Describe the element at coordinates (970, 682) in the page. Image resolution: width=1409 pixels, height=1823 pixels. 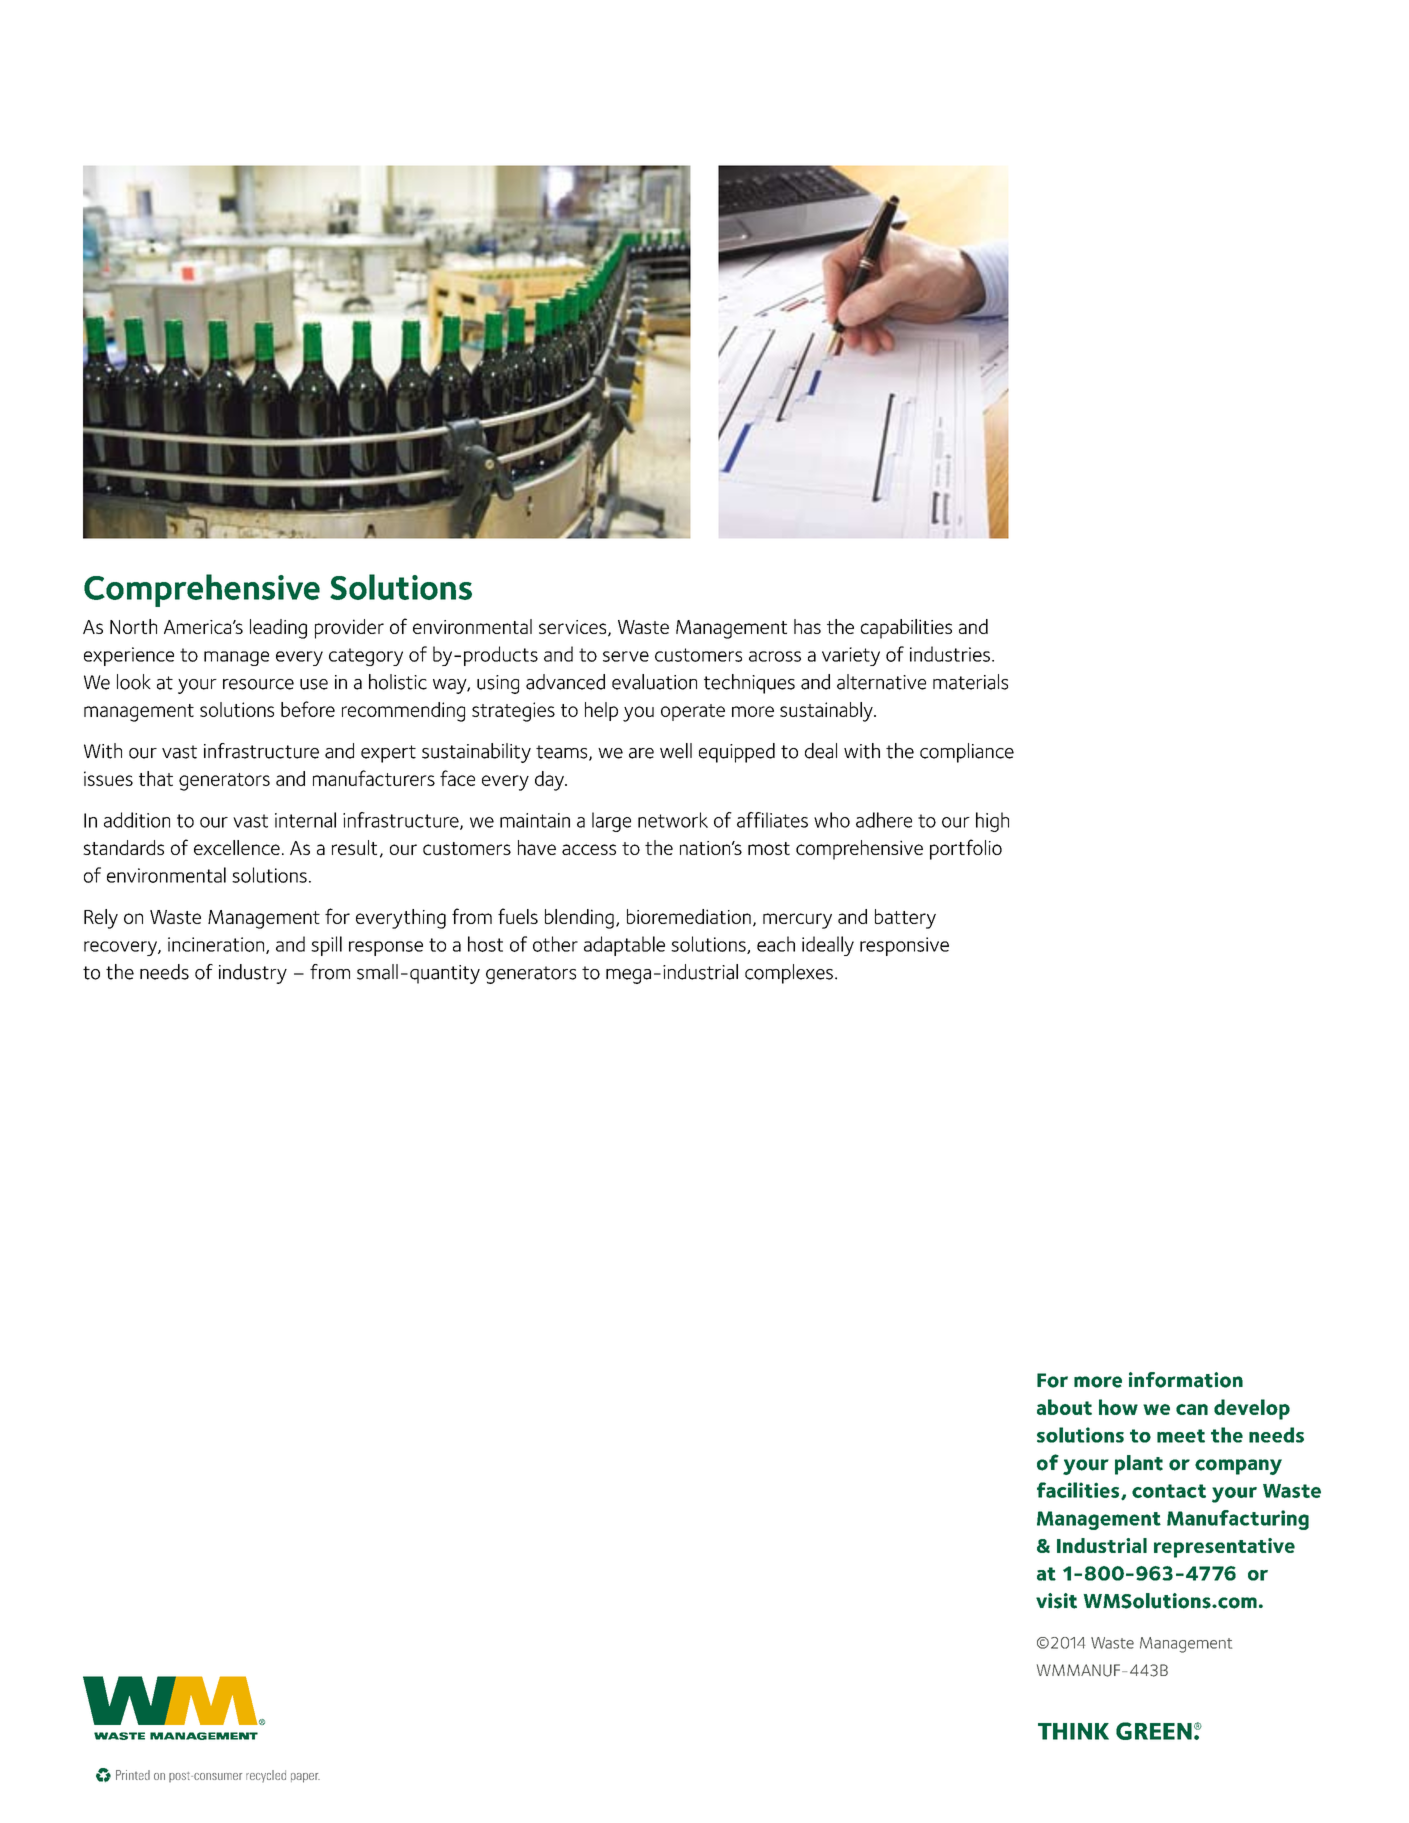
I see `materials` at that location.
